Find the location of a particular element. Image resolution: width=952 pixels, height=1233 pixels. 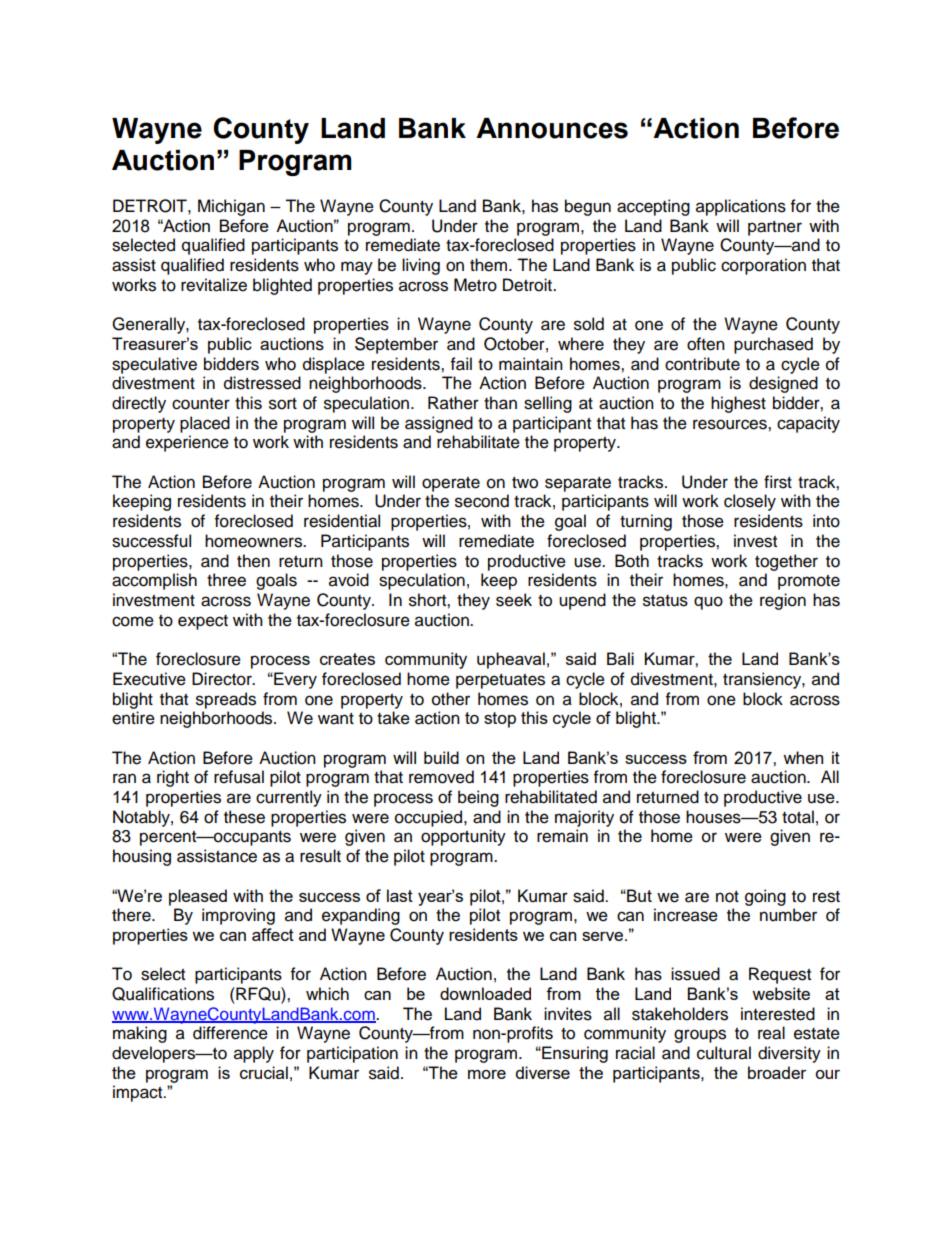

cultural is located at coordinates (724, 1053).
